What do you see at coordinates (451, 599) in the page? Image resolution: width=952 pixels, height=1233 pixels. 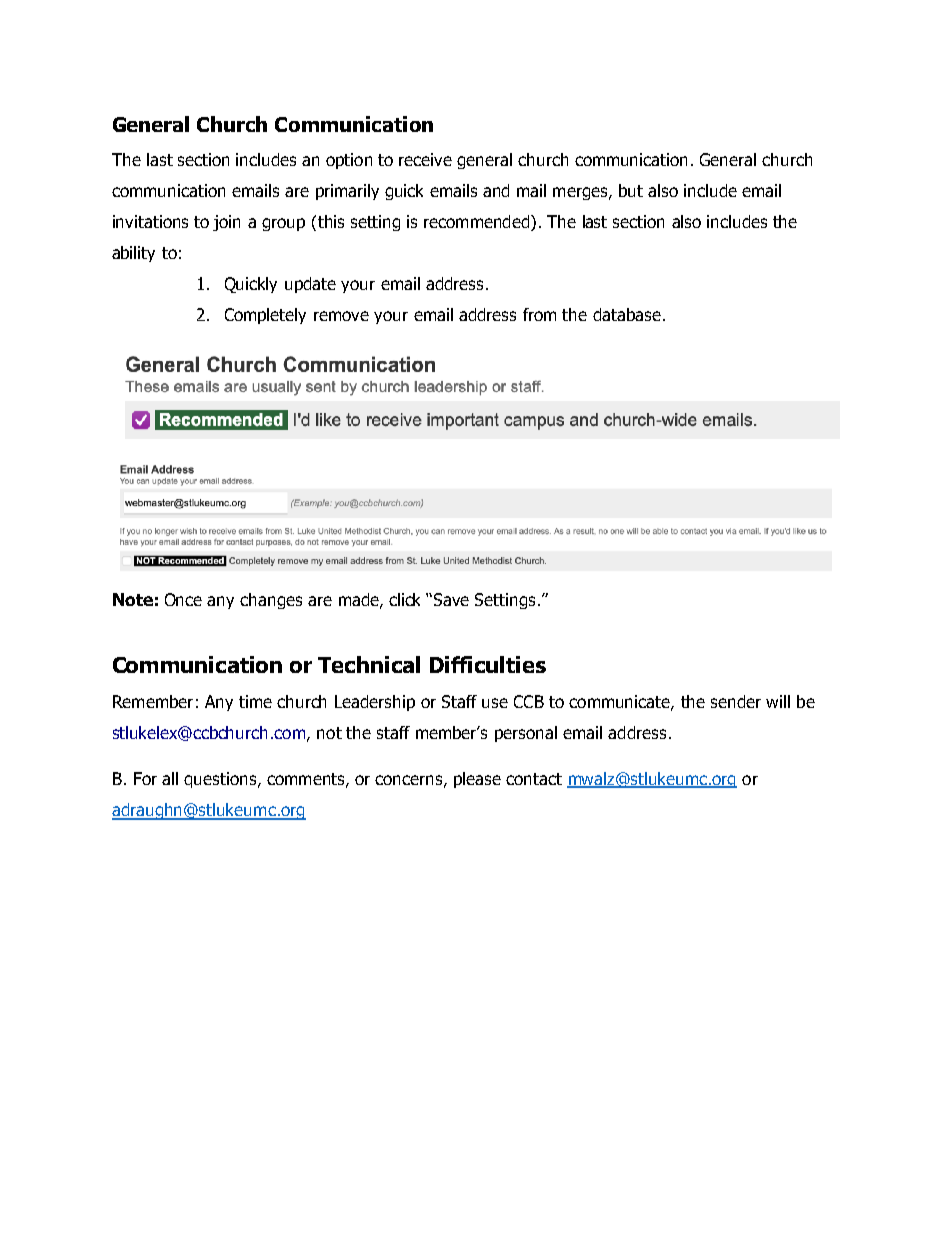 I see `Save` at bounding box center [451, 599].
